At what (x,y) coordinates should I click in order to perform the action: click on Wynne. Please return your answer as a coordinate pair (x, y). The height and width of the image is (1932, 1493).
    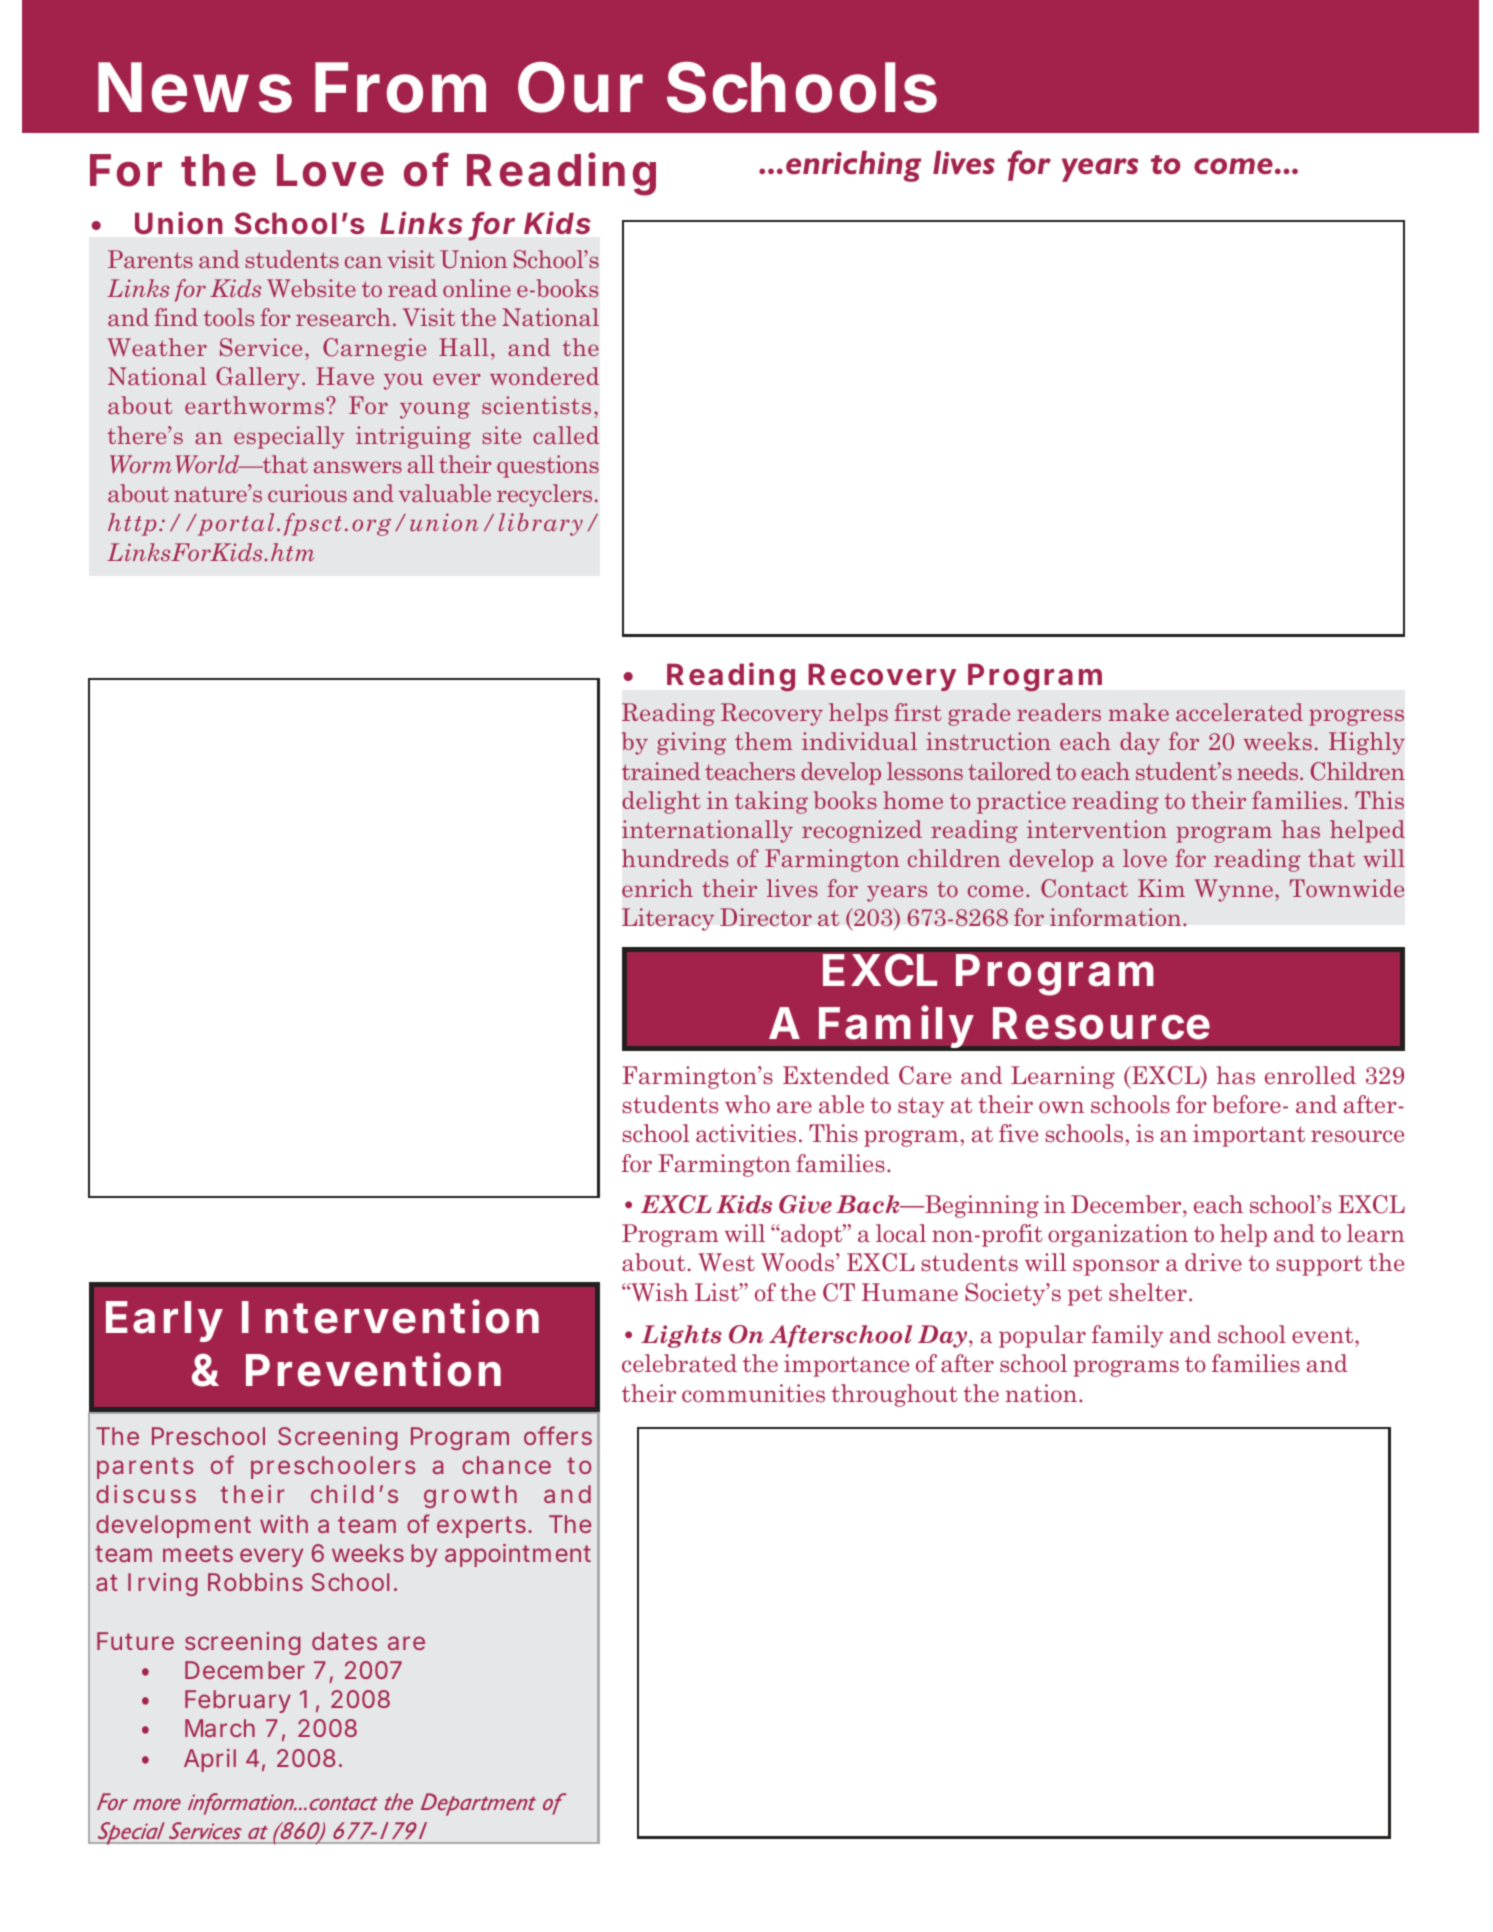
    Looking at the image, I should click on (1233, 890).
